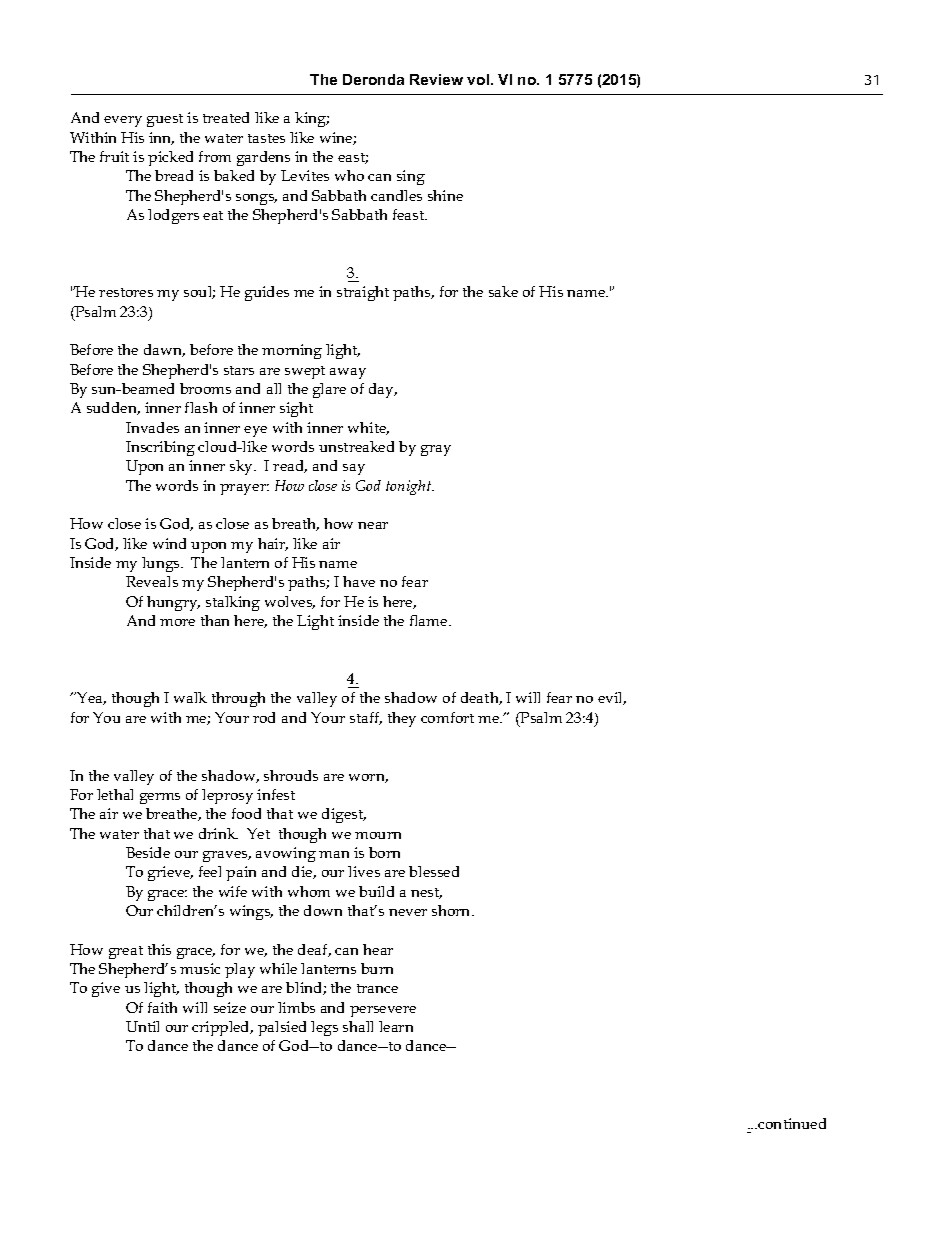  I want to click on flame, so click(430, 620).
